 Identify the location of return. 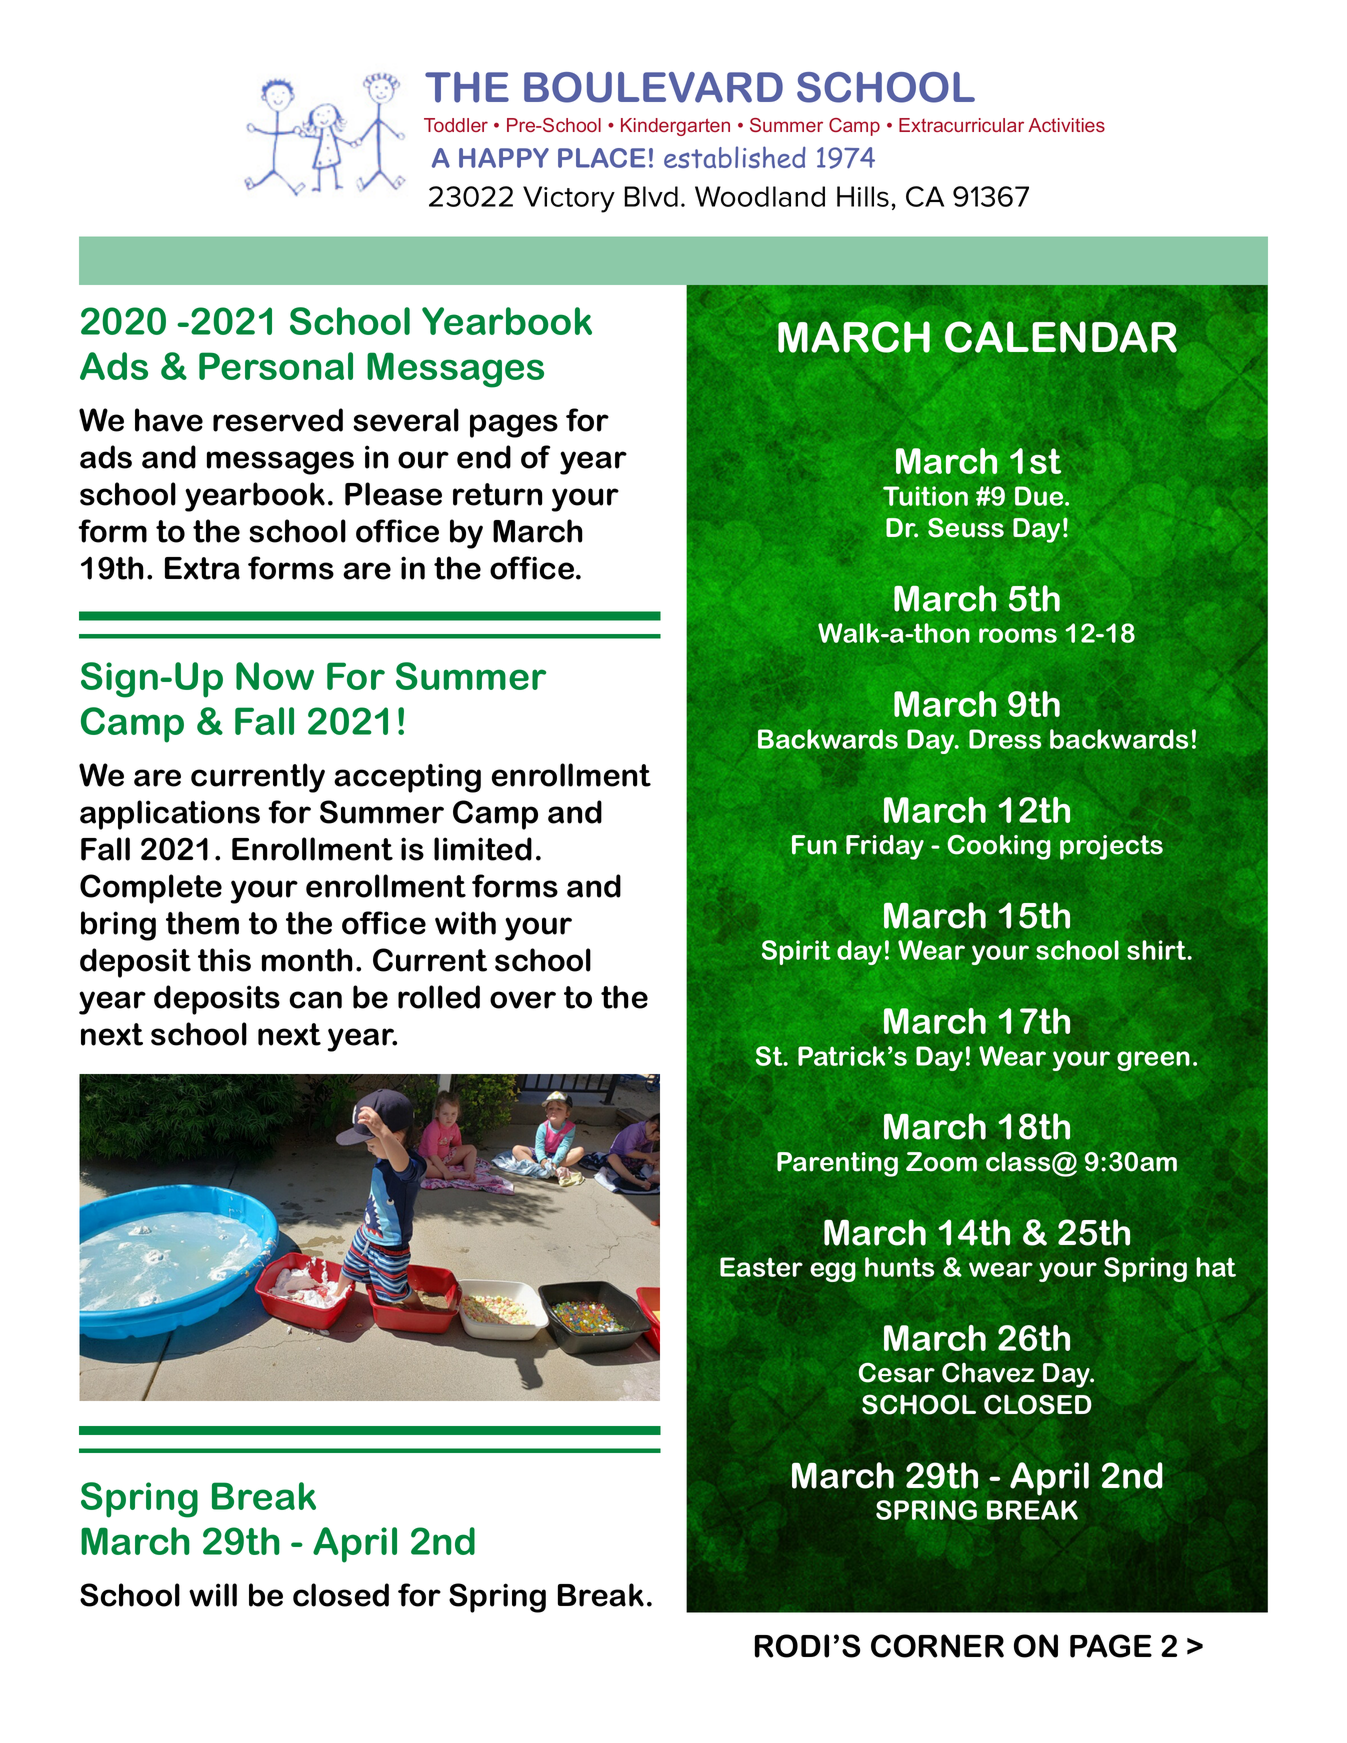
(497, 494).
